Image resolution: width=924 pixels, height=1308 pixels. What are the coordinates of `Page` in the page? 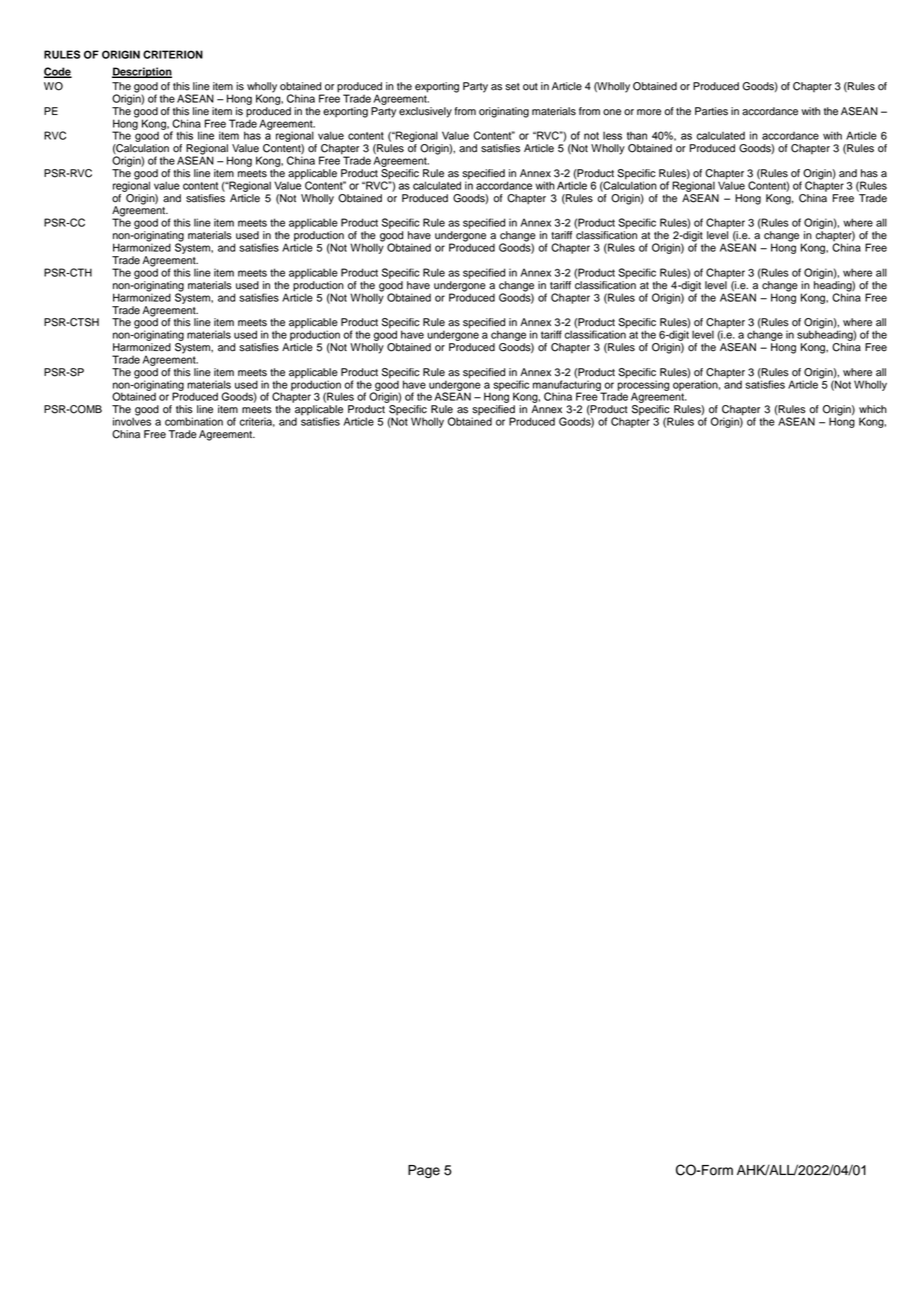 It's located at (424, 1171).
